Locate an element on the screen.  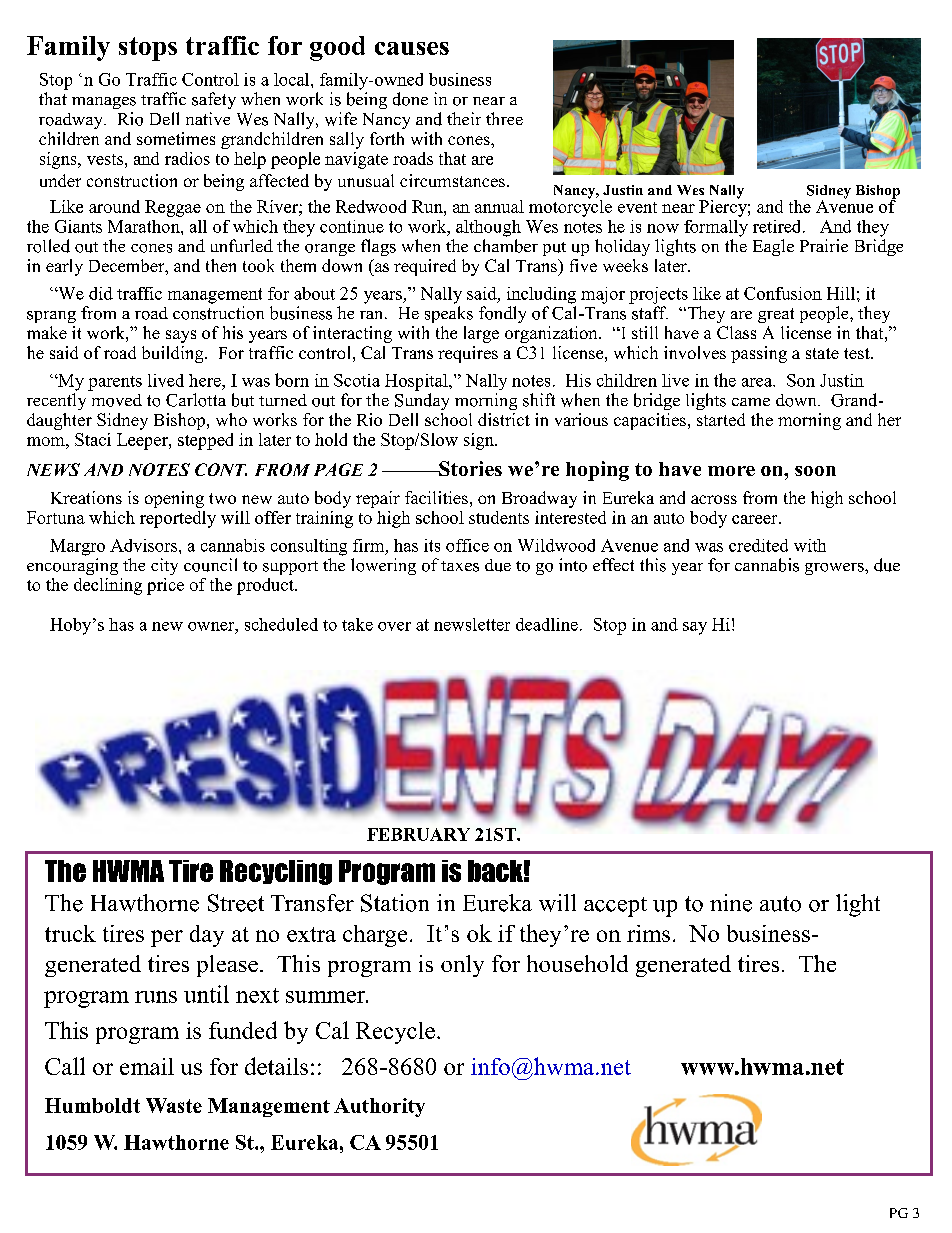
email is located at coordinates (147, 1066).
